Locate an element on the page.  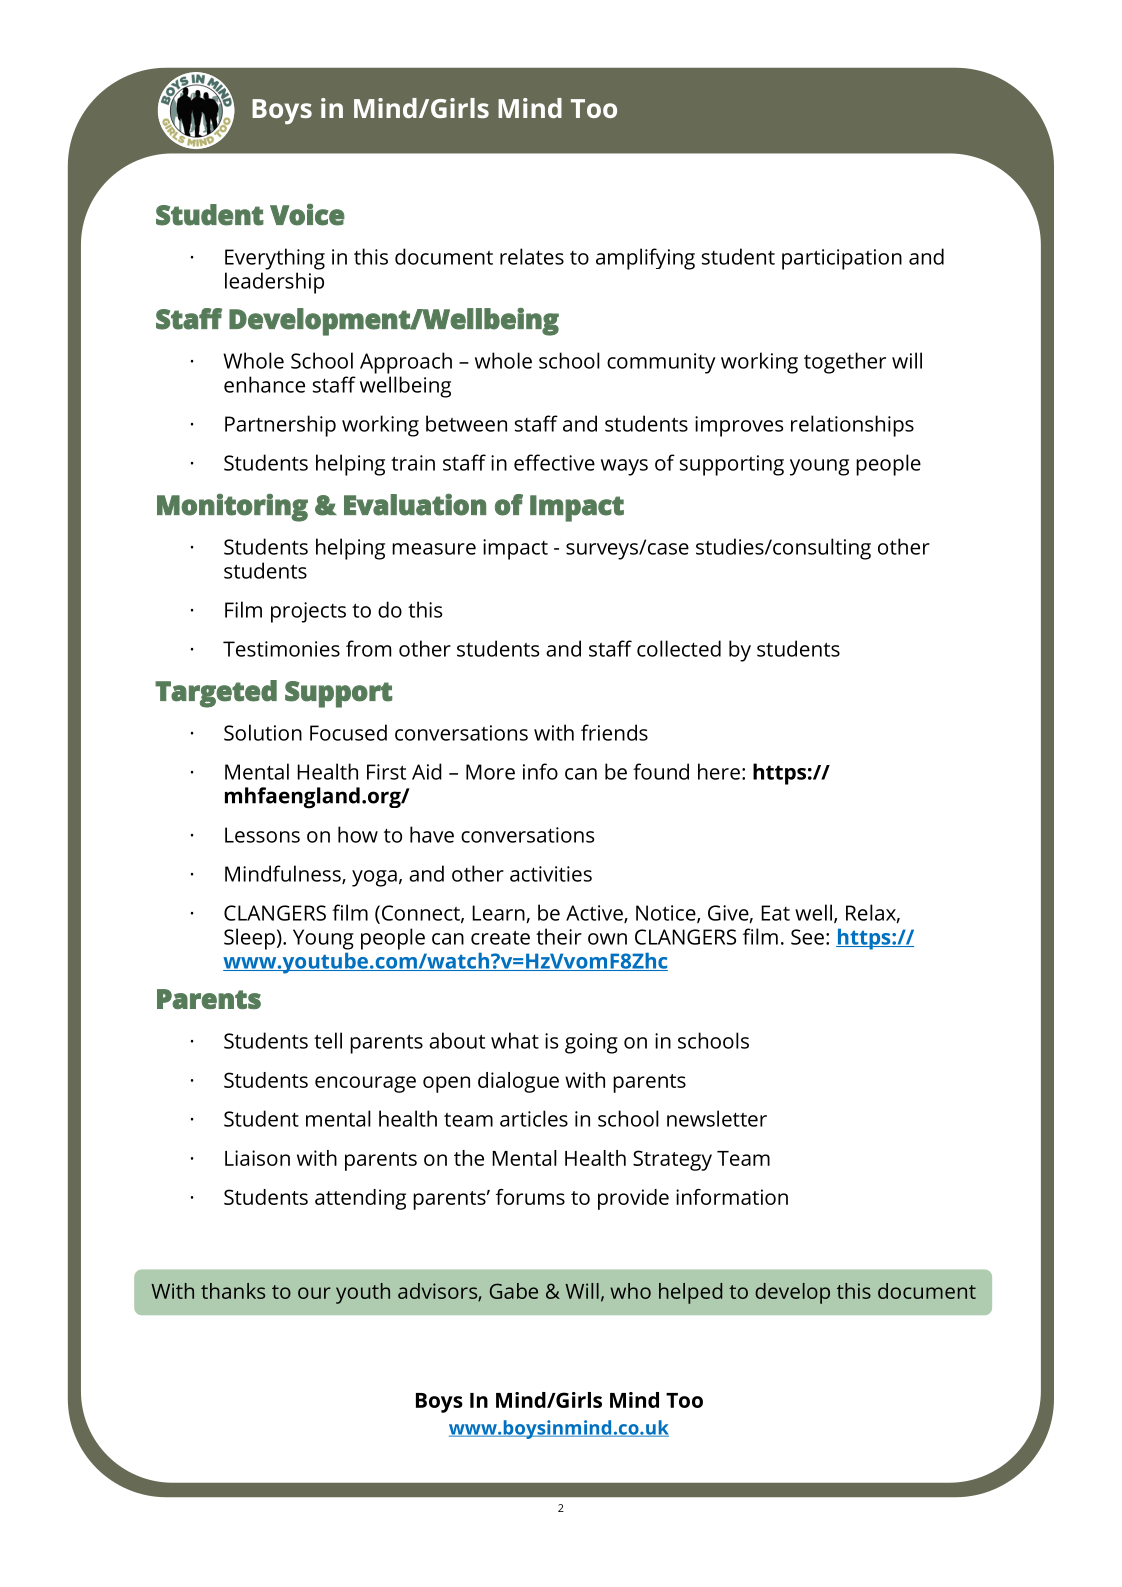
See is located at coordinates (807, 937).
